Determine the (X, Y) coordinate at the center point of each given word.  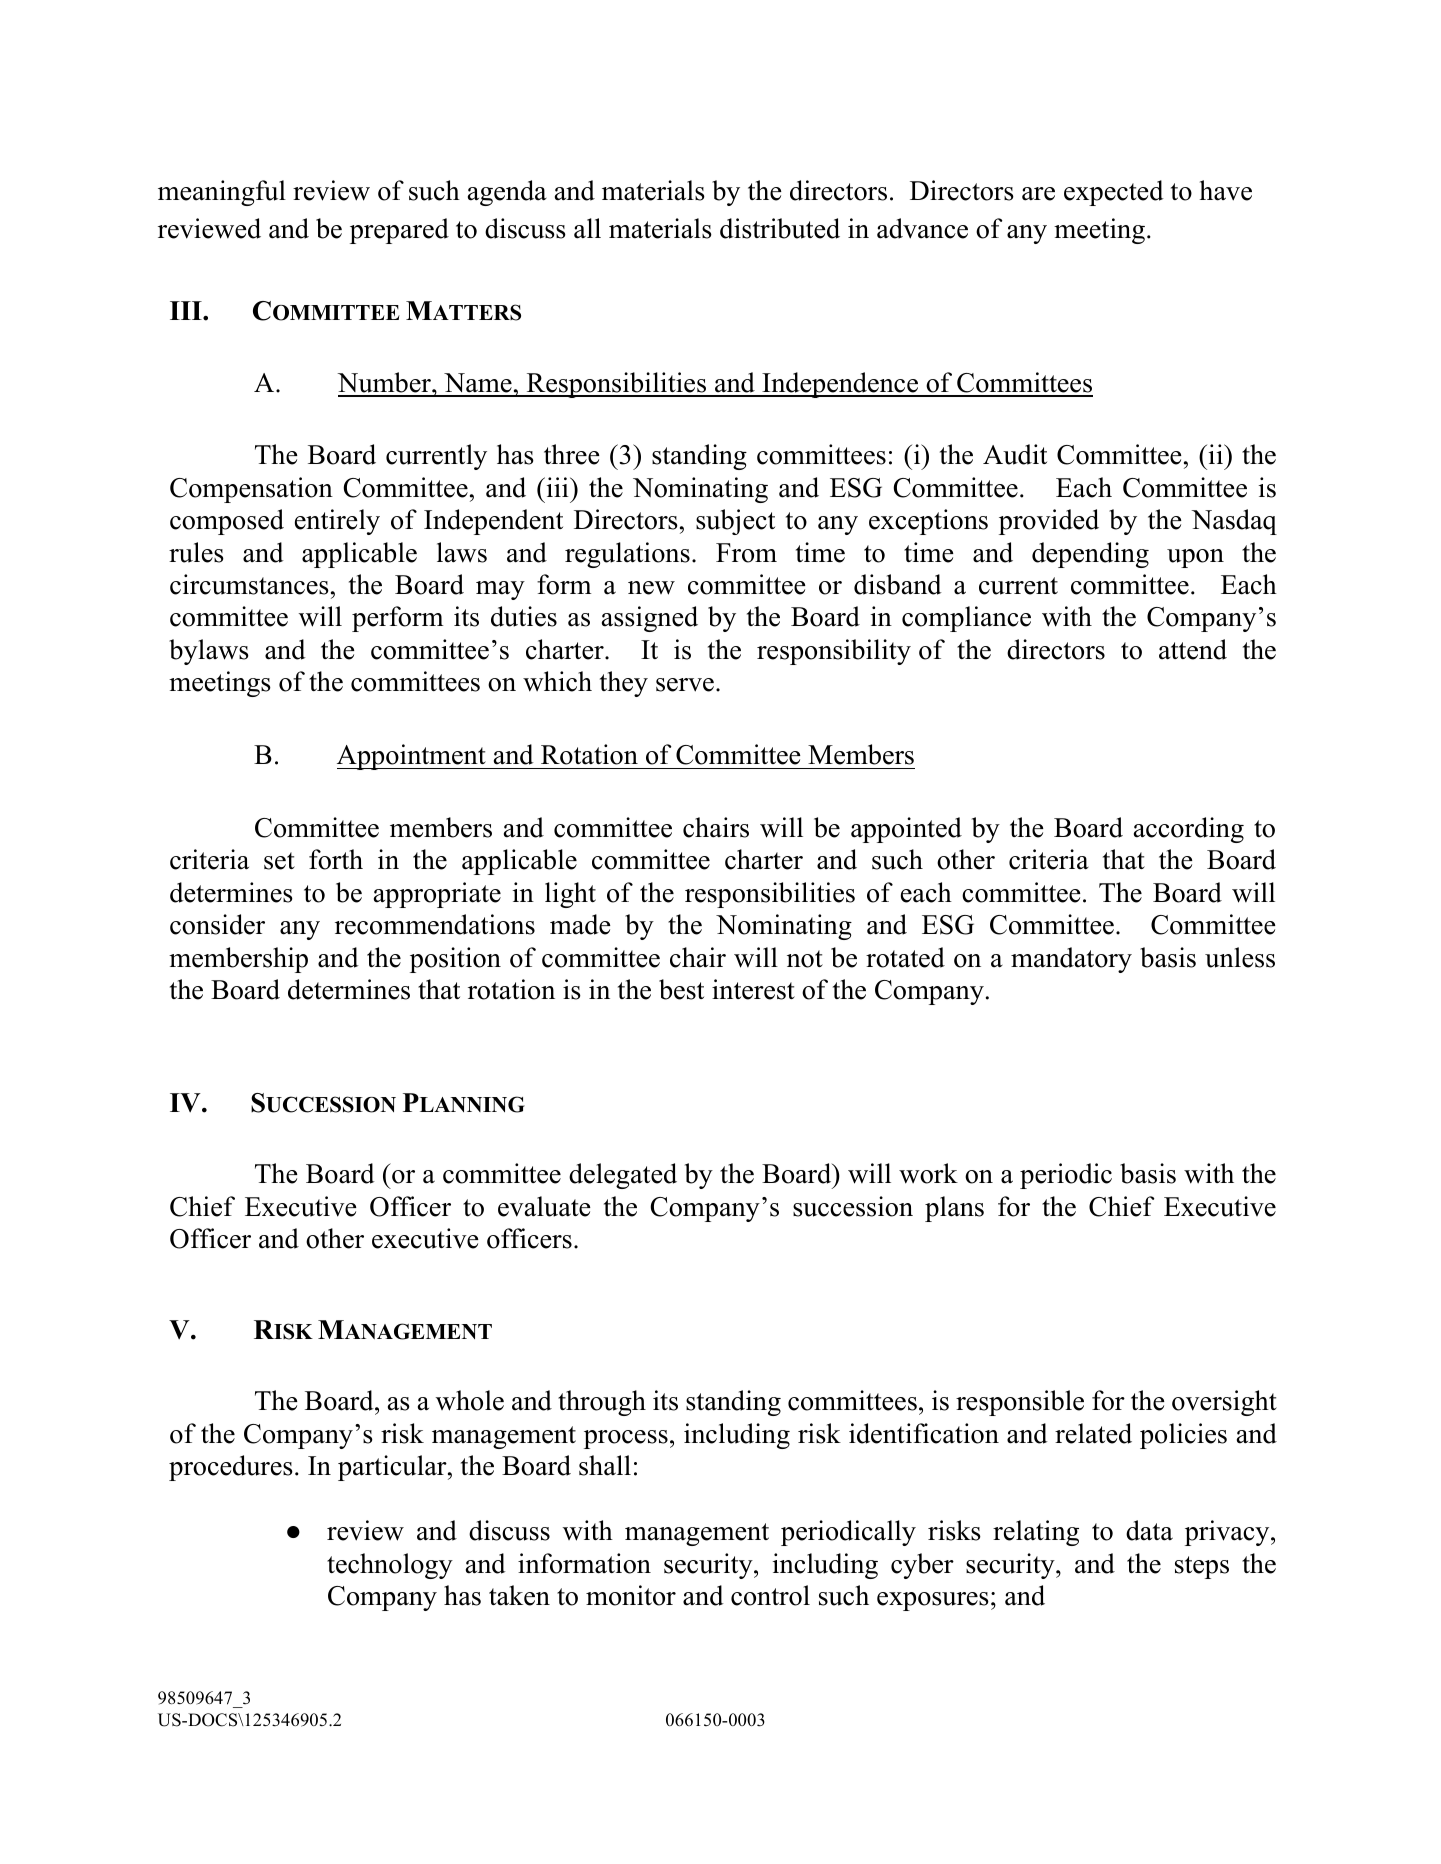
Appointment (412, 757)
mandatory (1071, 960)
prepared (399, 231)
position (455, 960)
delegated (623, 1176)
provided (1049, 522)
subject (735, 522)
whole (470, 1400)
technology (390, 1566)
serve (685, 685)
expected (1114, 193)
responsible (1020, 1403)
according (1189, 830)
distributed (780, 228)
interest (753, 989)
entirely (337, 522)
